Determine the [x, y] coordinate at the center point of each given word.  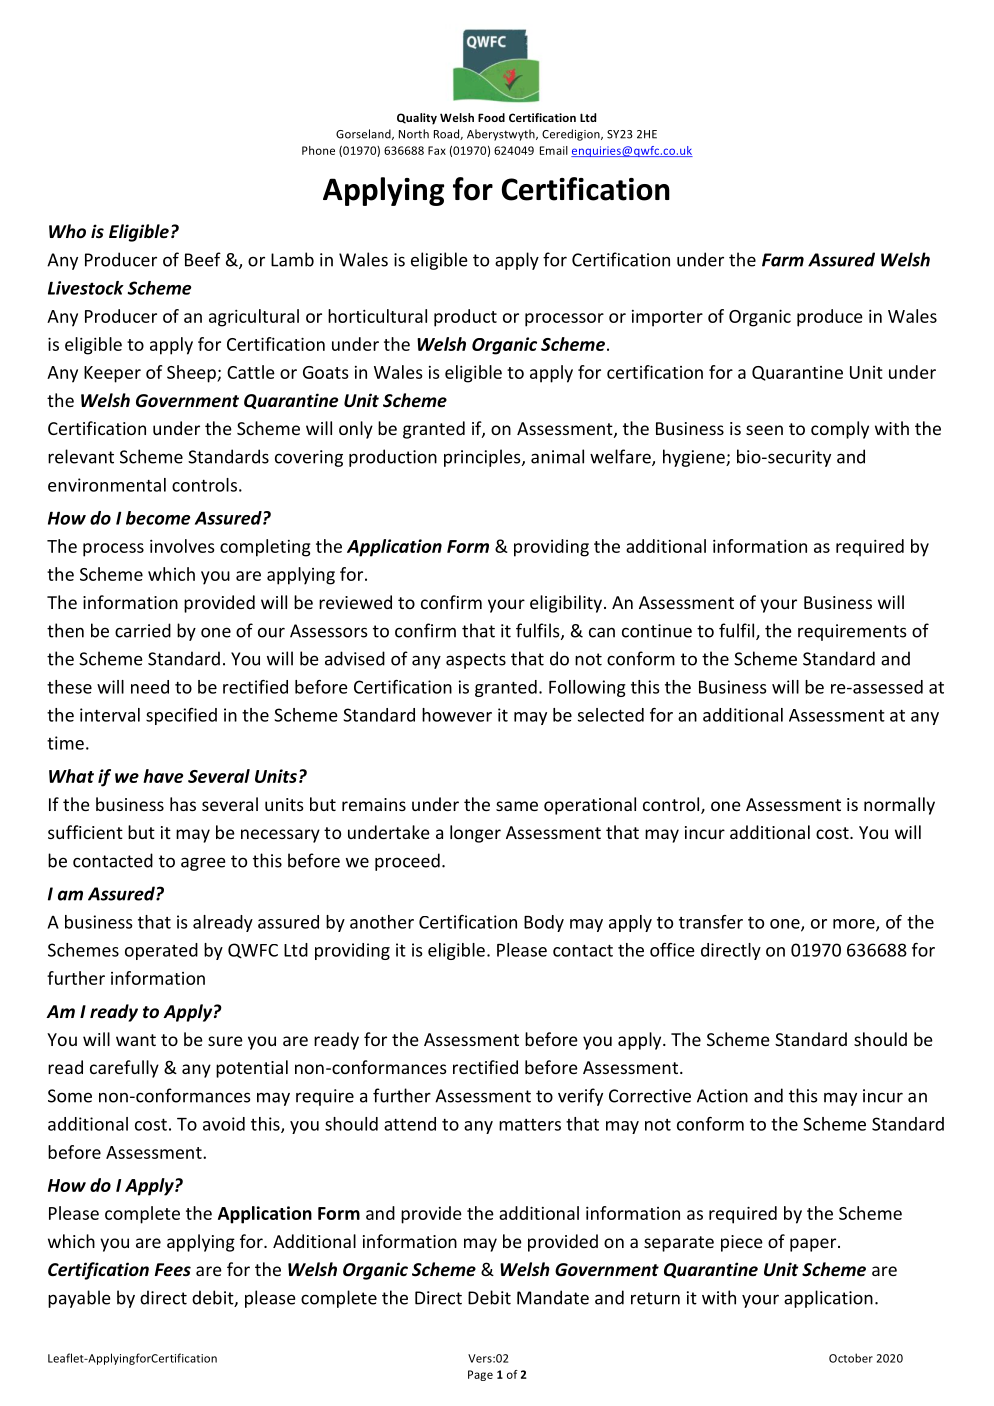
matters [530, 1125]
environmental [107, 485]
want [136, 1040]
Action [722, 1096]
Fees [173, 1270]
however [457, 715]
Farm [783, 260]
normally [899, 806]
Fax [437, 150]
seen [764, 430]
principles [483, 458]
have [163, 776]
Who [67, 231]
